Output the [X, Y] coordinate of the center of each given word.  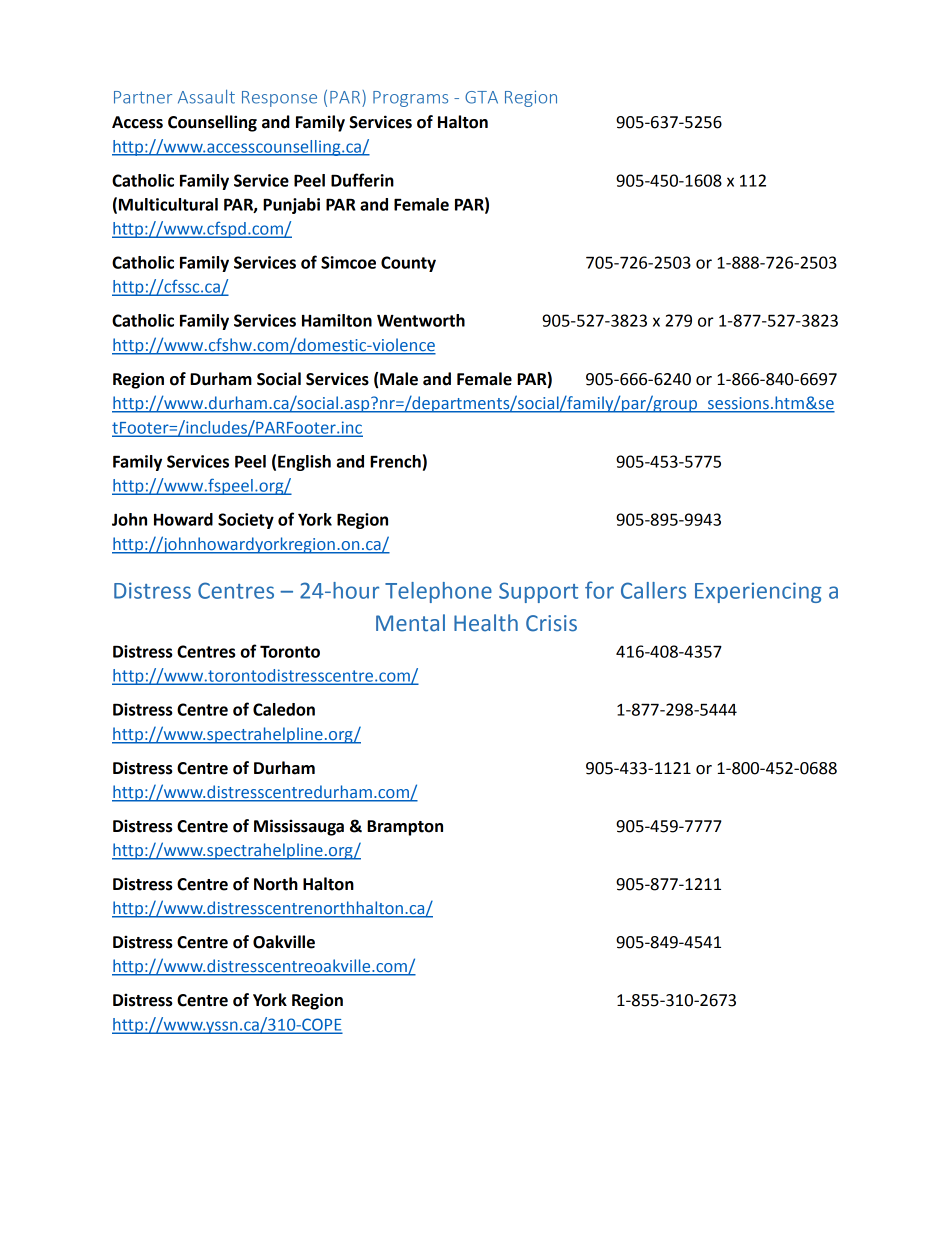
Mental [410, 623]
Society [246, 521]
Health [486, 623]
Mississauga [299, 827]
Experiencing [758, 592]
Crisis [551, 623]
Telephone [438, 592]
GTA [481, 97]
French [395, 461]
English [304, 463]
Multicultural [168, 204]
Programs [410, 99]
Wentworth [421, 320]
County [408, 264]
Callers [653, 590]
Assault [206, 97]
